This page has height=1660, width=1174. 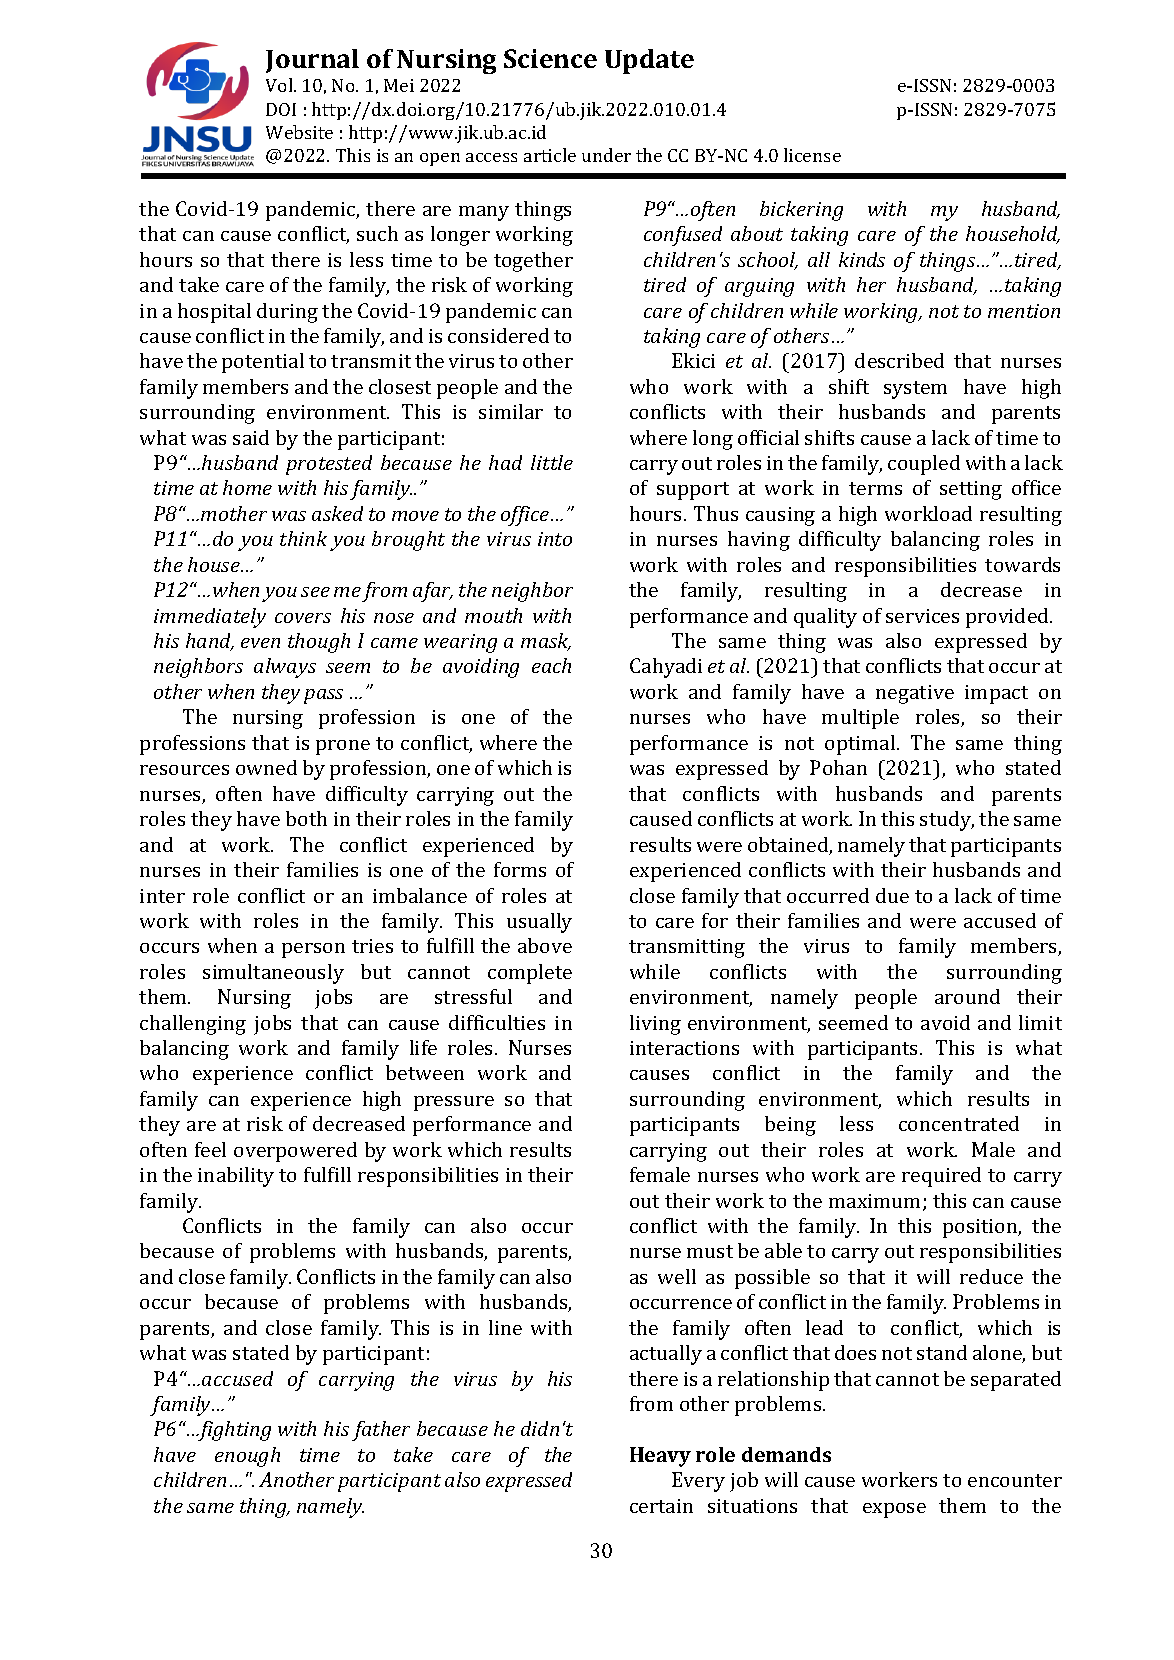 I want to click on forms, so click(x=520, y=869).
